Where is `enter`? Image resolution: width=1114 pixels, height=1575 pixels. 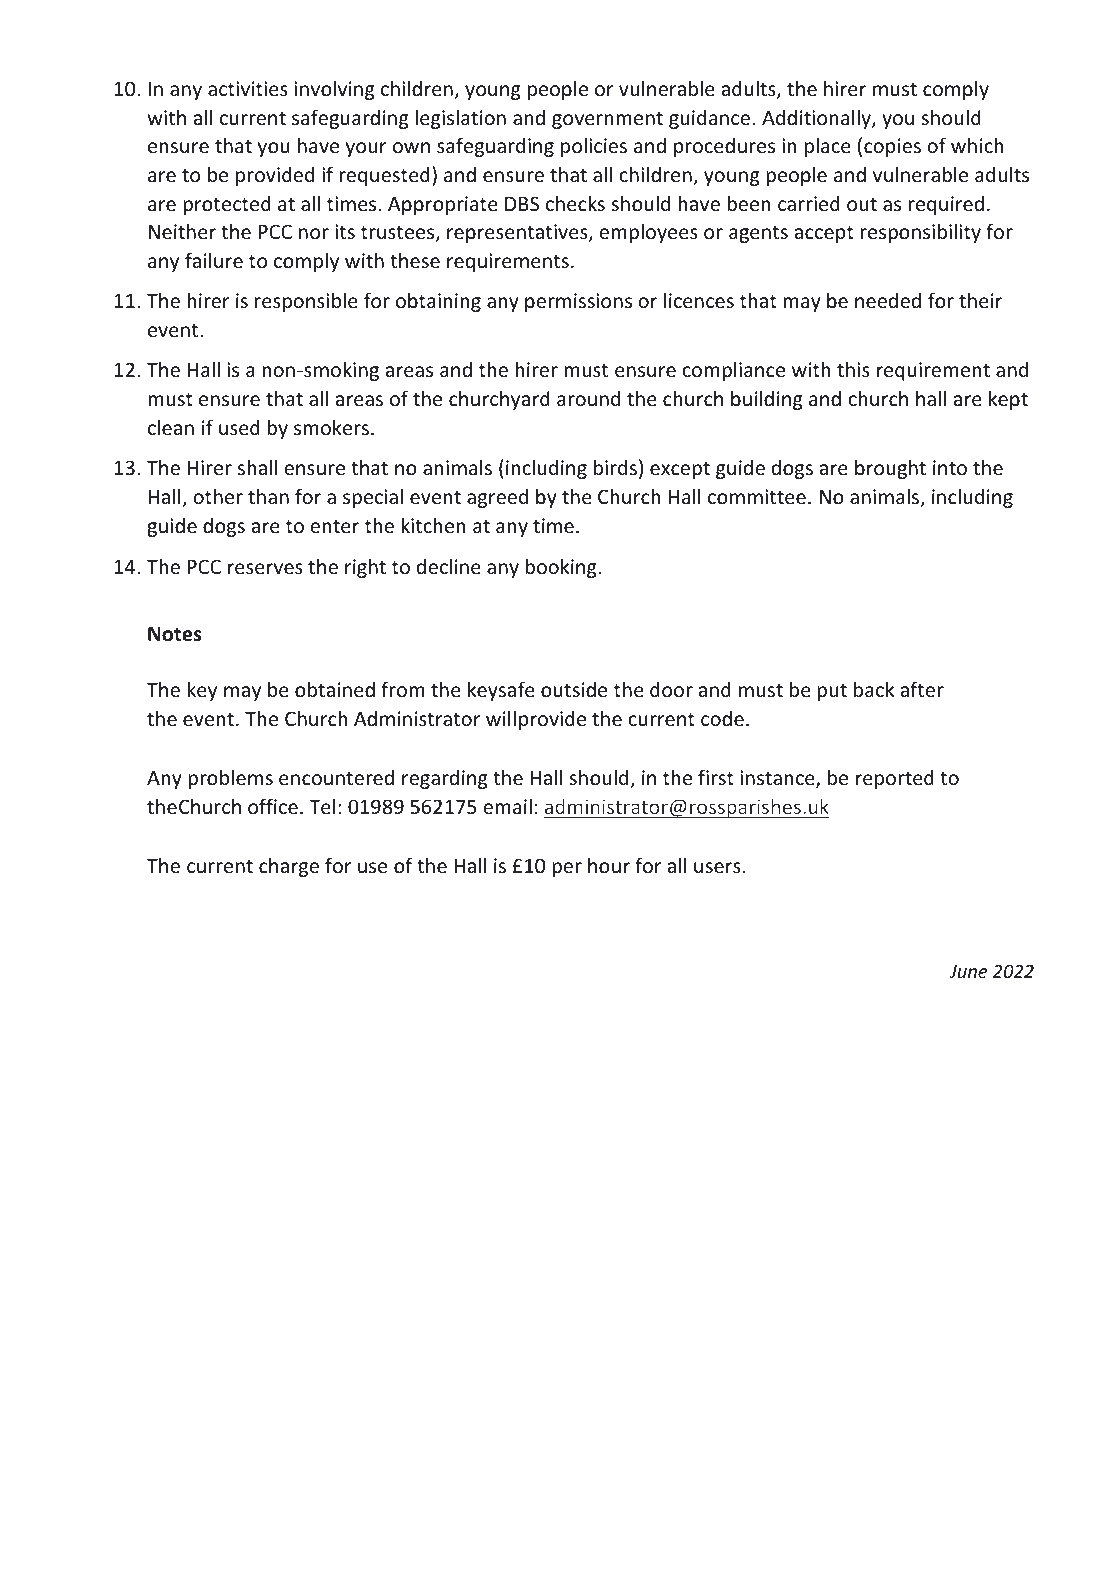
enter is located at coordinates (334, 526).
